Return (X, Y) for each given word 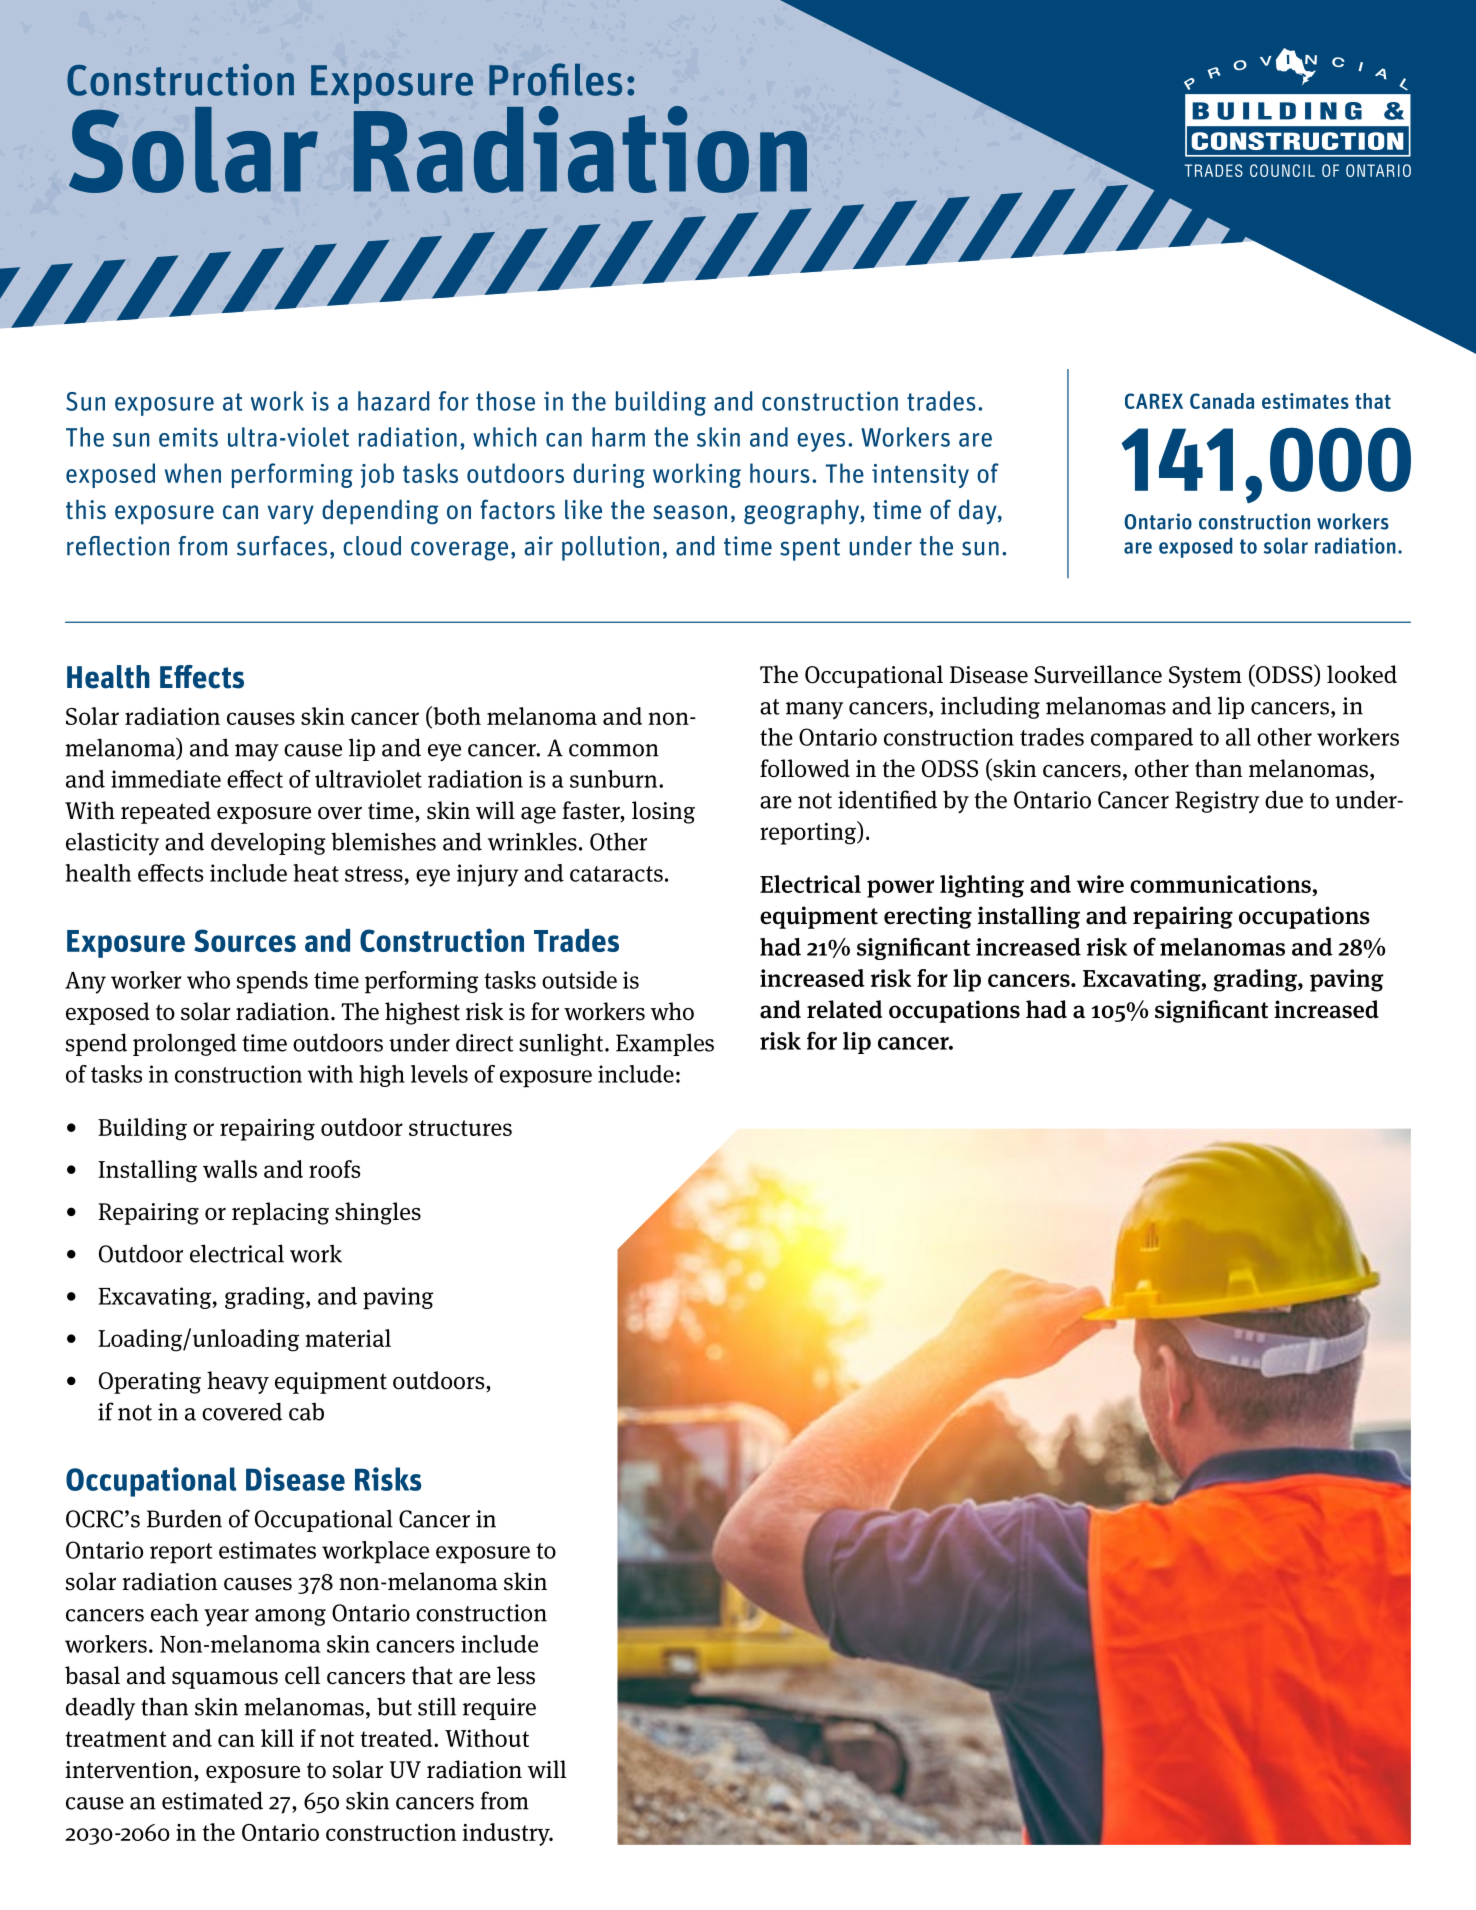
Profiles (555, 79)
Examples (665, 1044)
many (814, 710)
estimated (212, 1800)
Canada (1222, 401)
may (257, 752)
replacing (280, 1213)
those (505, 401)
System (1205, 677)
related (844, 1009)
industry (507, 1834)
